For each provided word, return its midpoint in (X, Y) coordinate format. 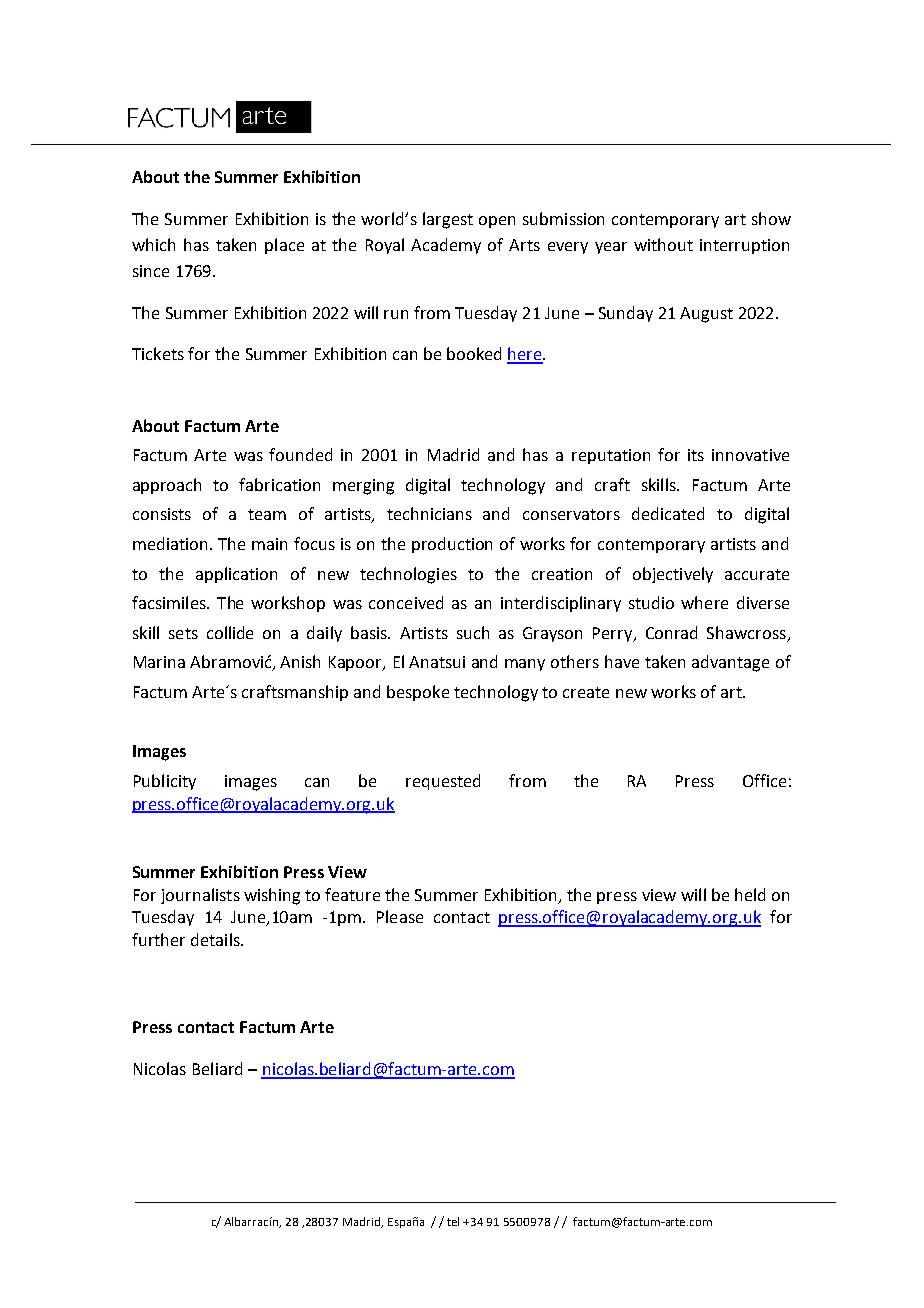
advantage (730, 663)
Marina (159, 662)
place (284, 246)
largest (448, 220)
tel (453, 1221)
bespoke (418, 693)
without (663, 244)
